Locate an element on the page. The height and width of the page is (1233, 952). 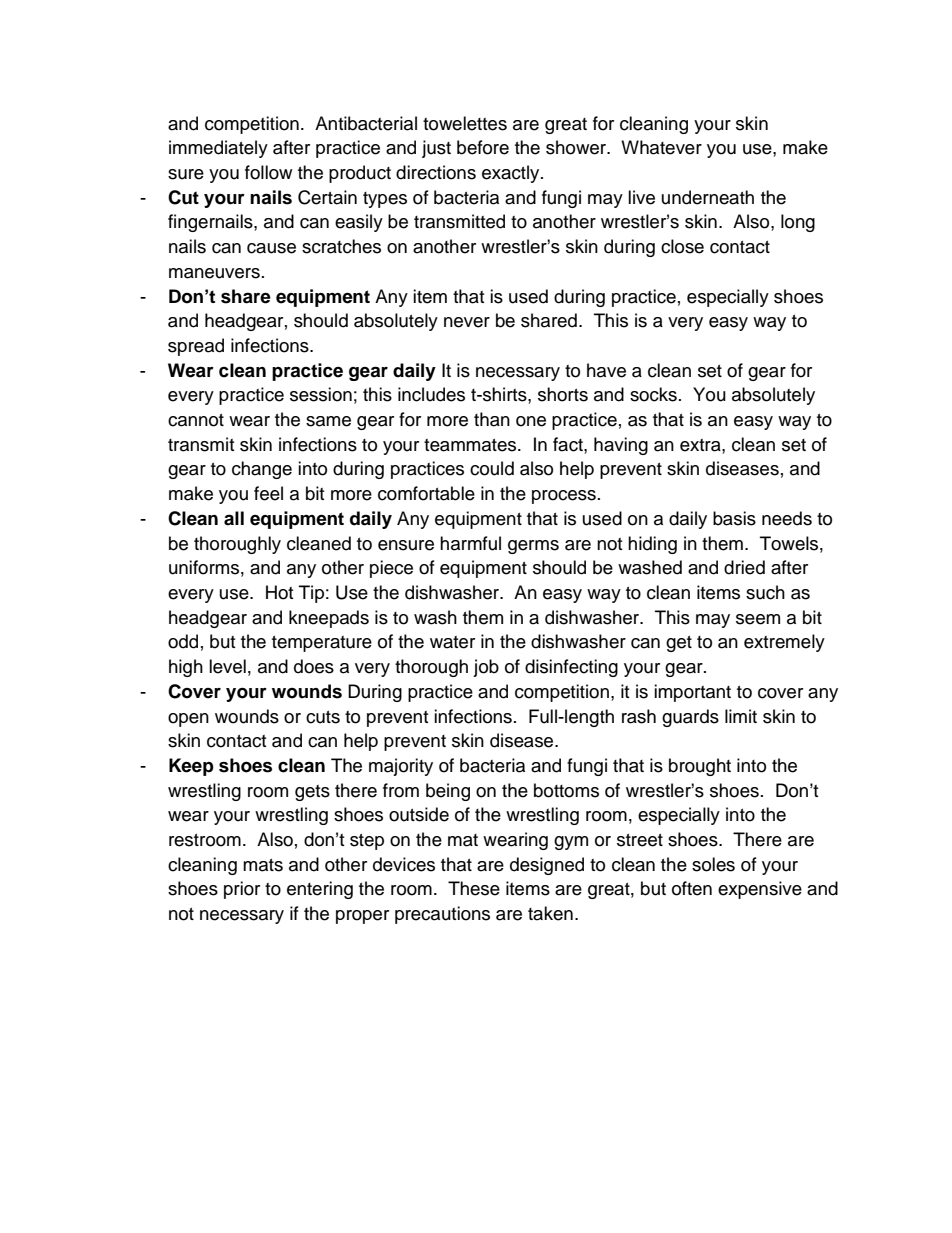
underneath is located at coordinates (708, 197).
